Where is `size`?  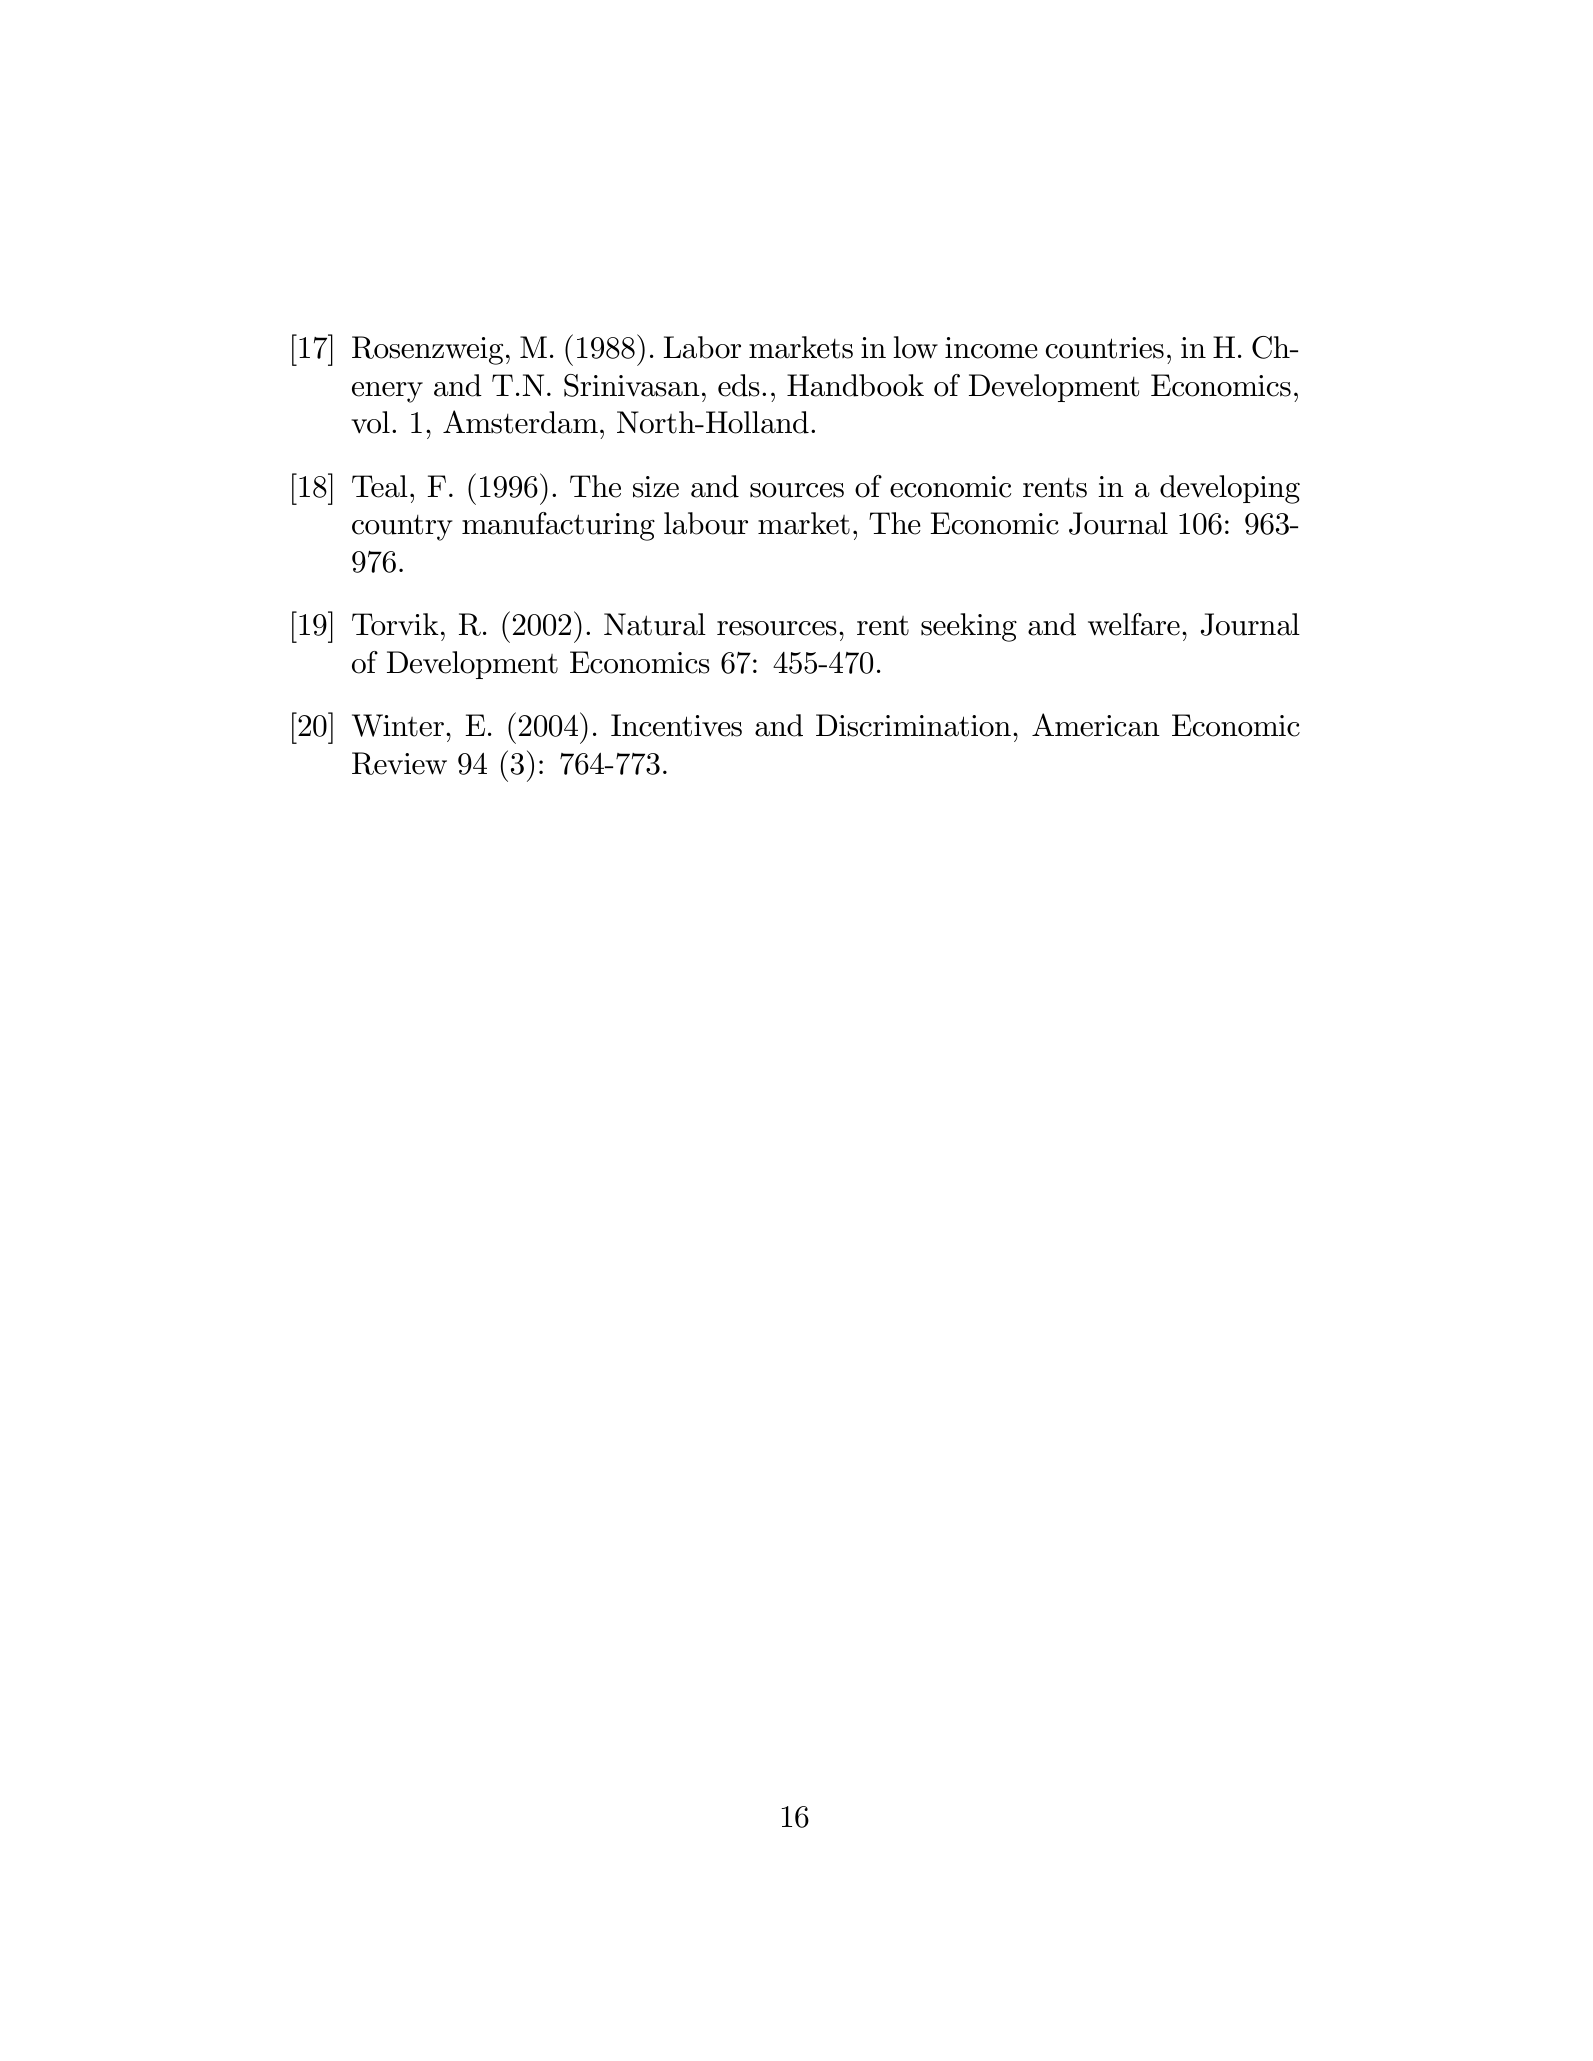 size is located at coordinates (656, 487).
